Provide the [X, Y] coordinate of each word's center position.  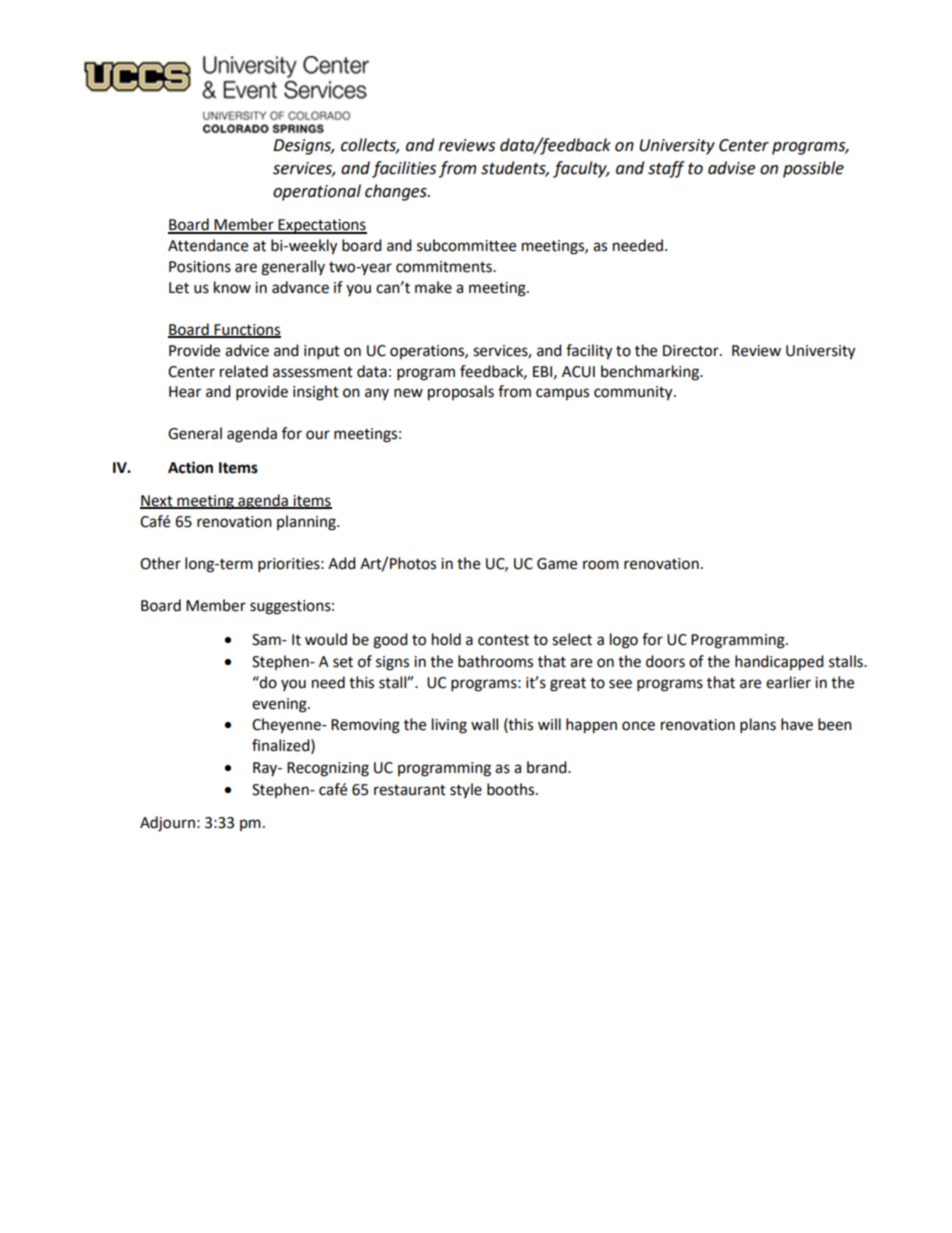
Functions [246, 330]
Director [692, 351]
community [634, 393]
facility [589, 352]
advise [731, 168]
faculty [581, 169]
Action [190, 467]
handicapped [779, 663]
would [326, 639]
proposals [461, 393]
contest [503, 640]
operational [317, 192]
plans [758, 726]
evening [280, 705]
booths [512, 789]
